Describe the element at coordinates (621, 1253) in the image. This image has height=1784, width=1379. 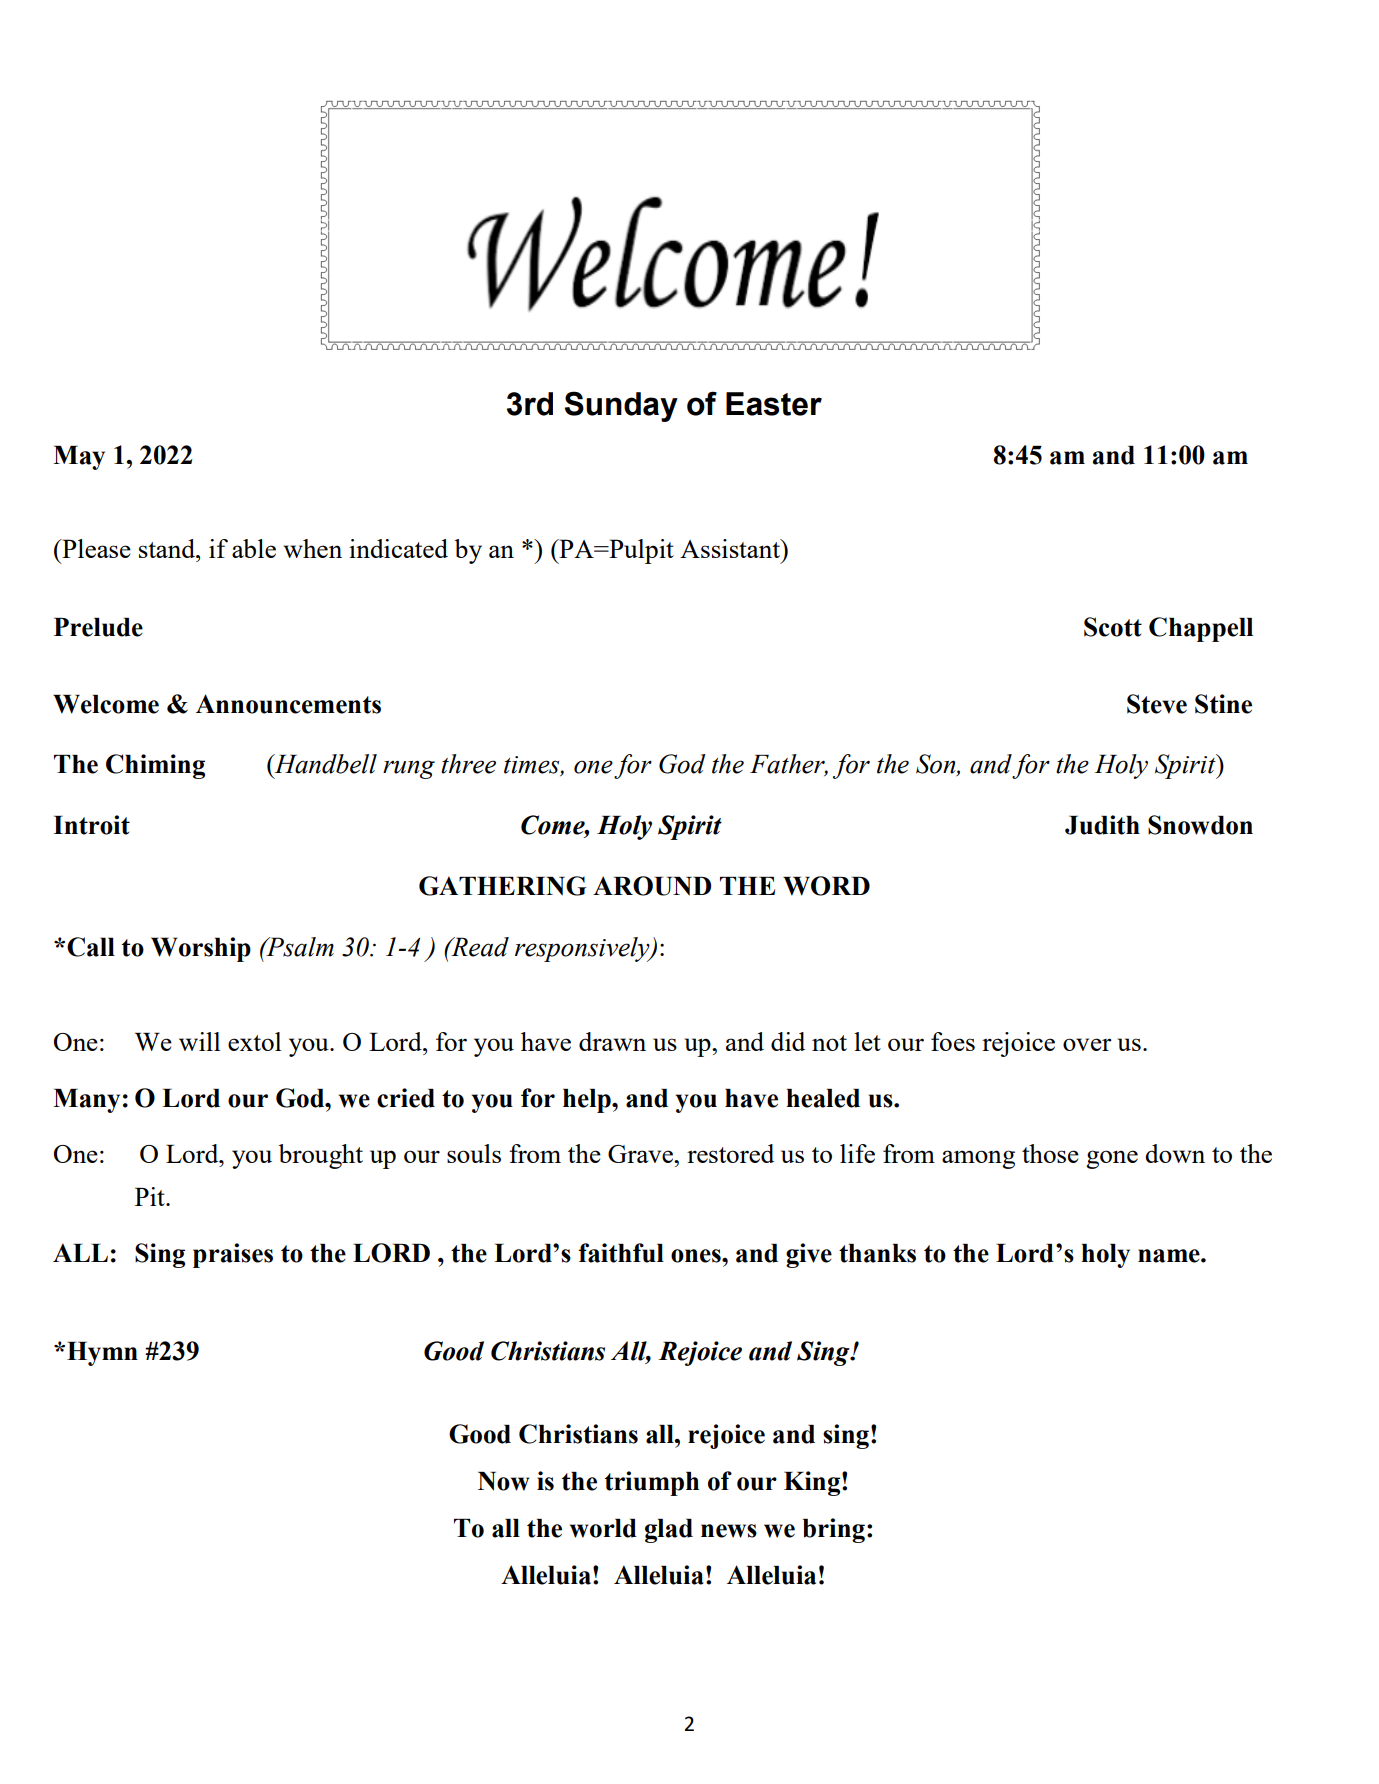
I see `faithful` at that location.
